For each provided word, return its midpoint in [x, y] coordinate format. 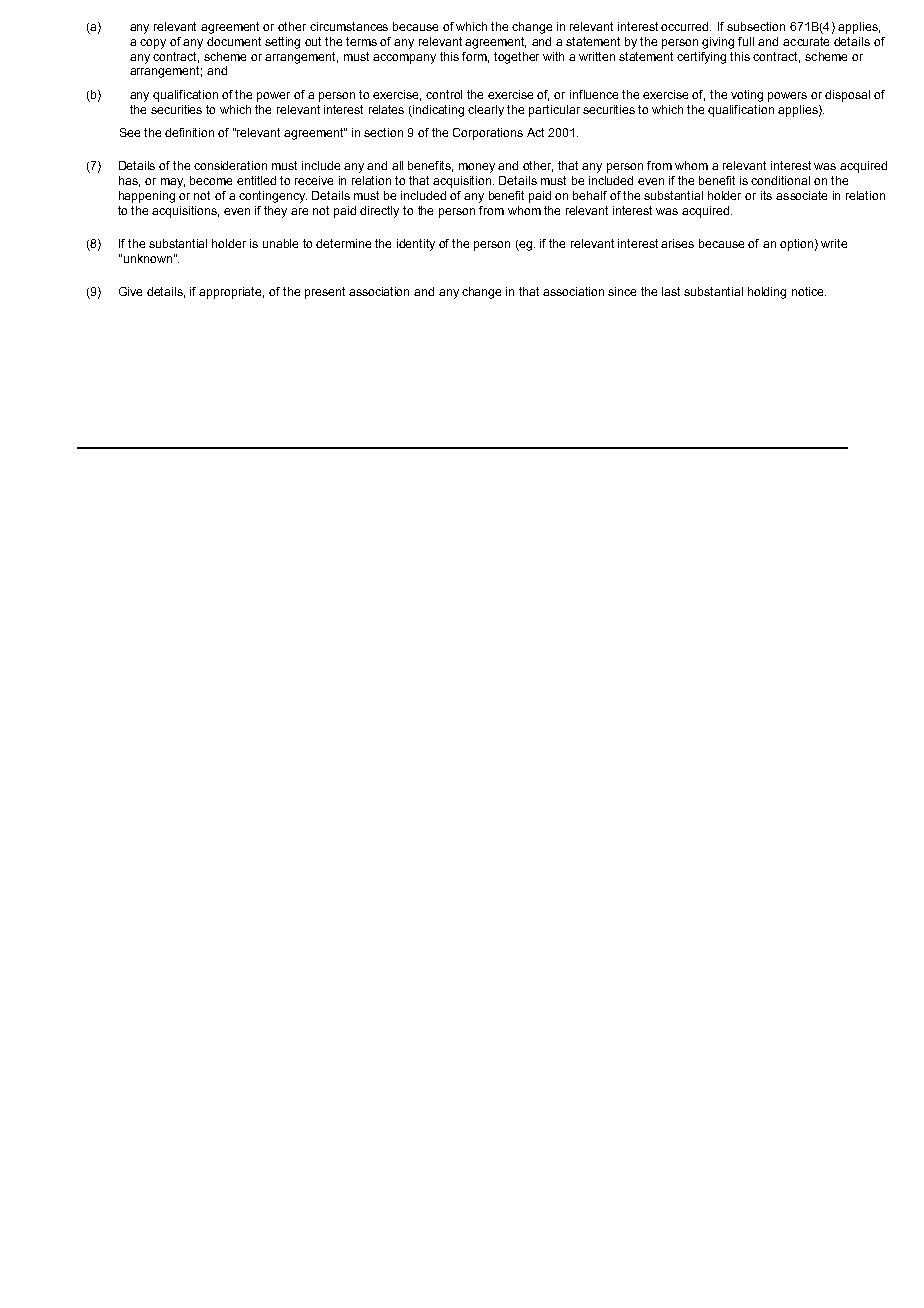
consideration [230, 165]
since [622, 291]
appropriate [231, 293]
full [746, 41]
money [477, 168]
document [234, 41]
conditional [780, 180]
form [475, 57]
